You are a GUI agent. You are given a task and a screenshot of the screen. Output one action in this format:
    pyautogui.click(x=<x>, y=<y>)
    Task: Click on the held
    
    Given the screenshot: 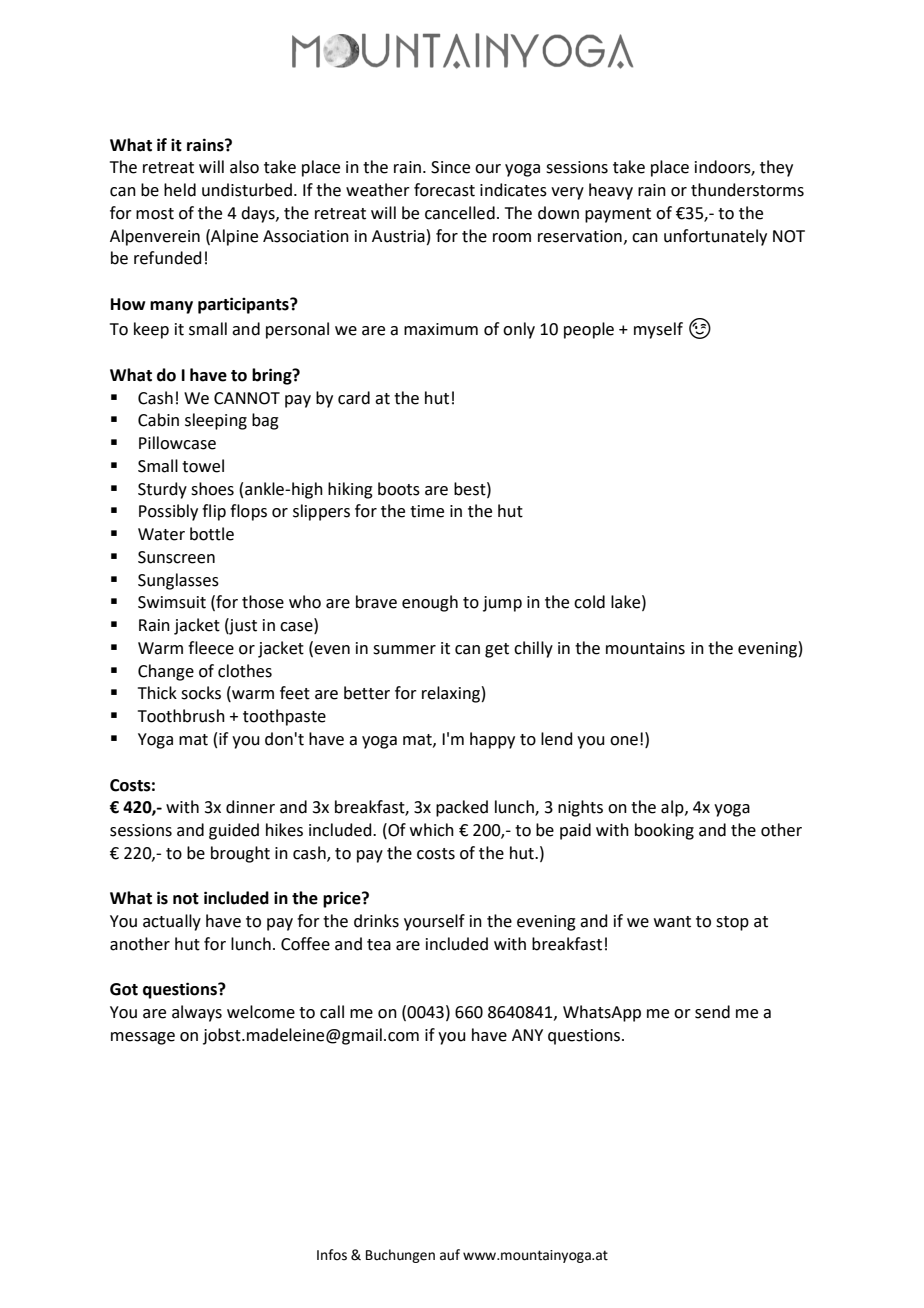 What is the action you would take?
    pyautogui.click(x=180, y=190)
